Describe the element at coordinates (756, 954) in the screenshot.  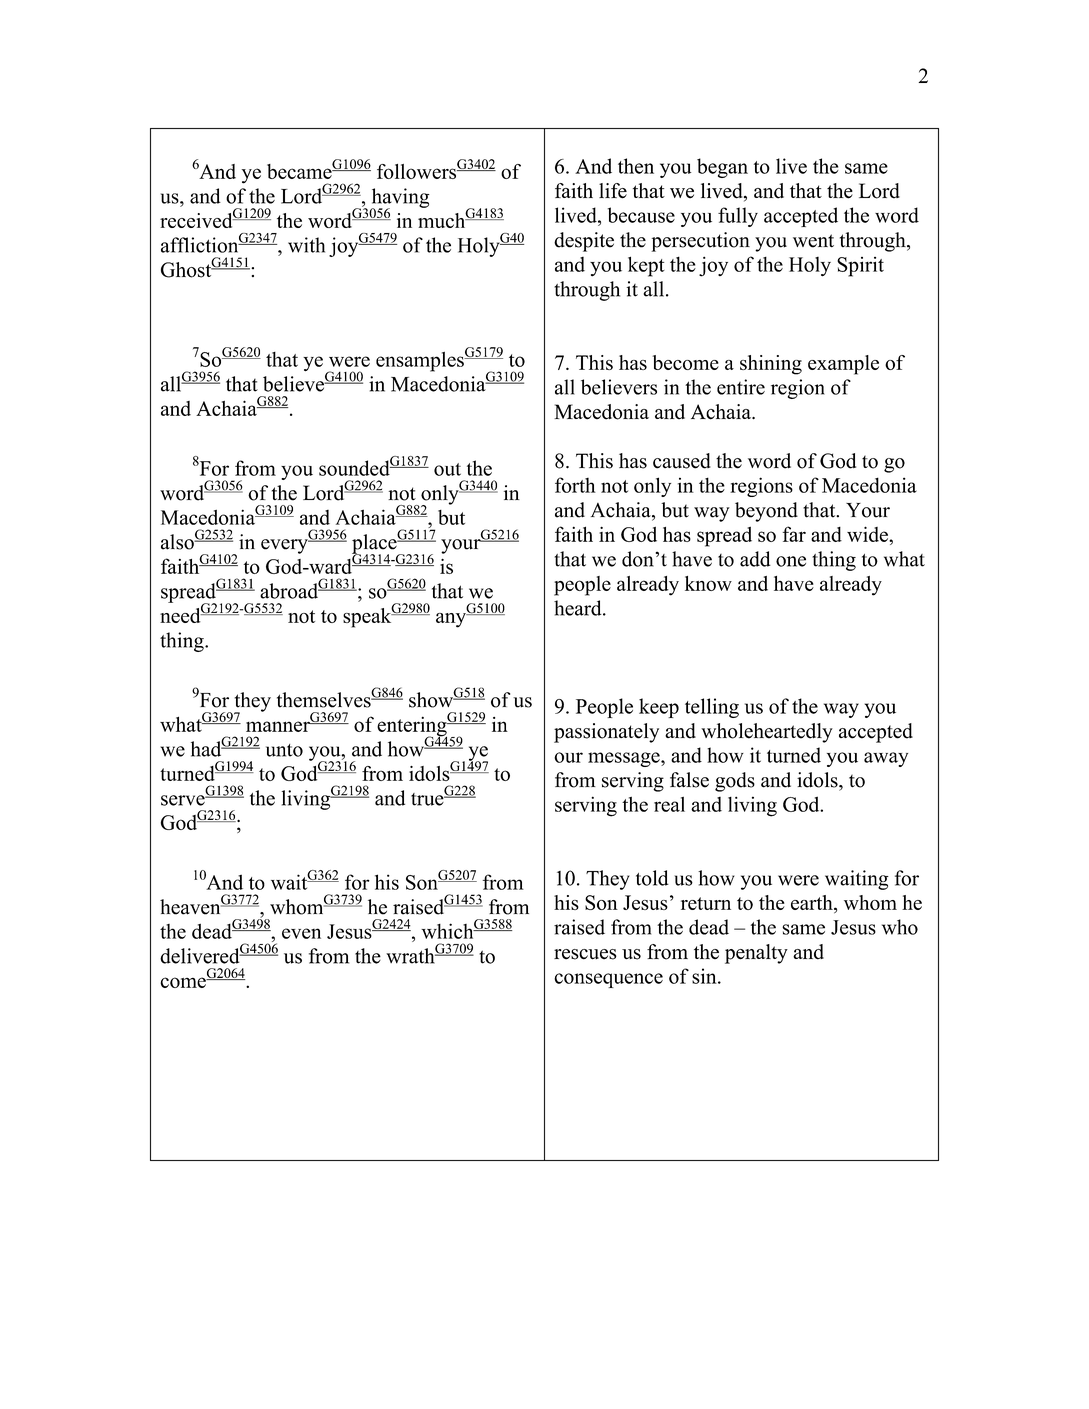
I see `penalty` at that location.
